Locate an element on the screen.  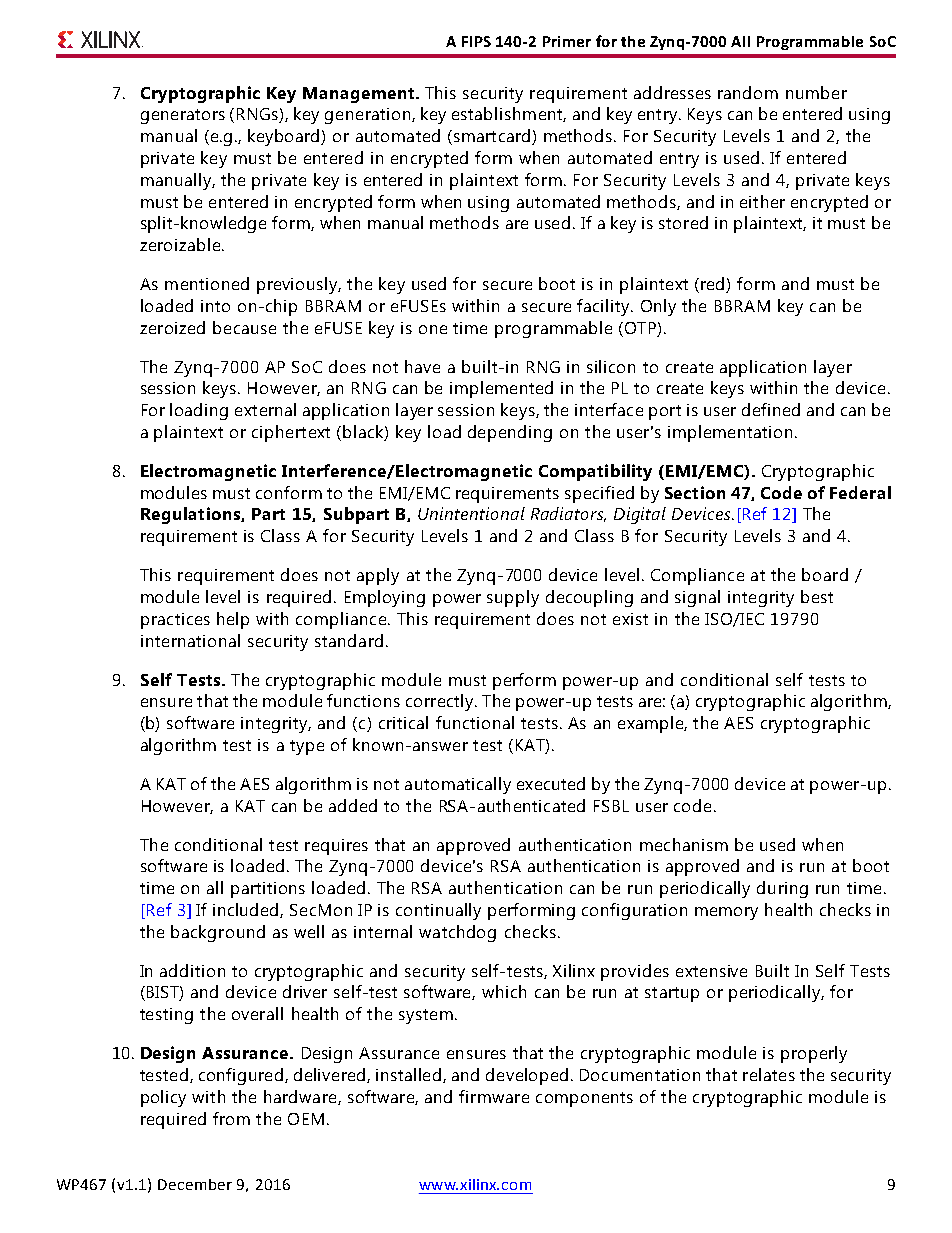
random is located at coordinates (748, 92).
